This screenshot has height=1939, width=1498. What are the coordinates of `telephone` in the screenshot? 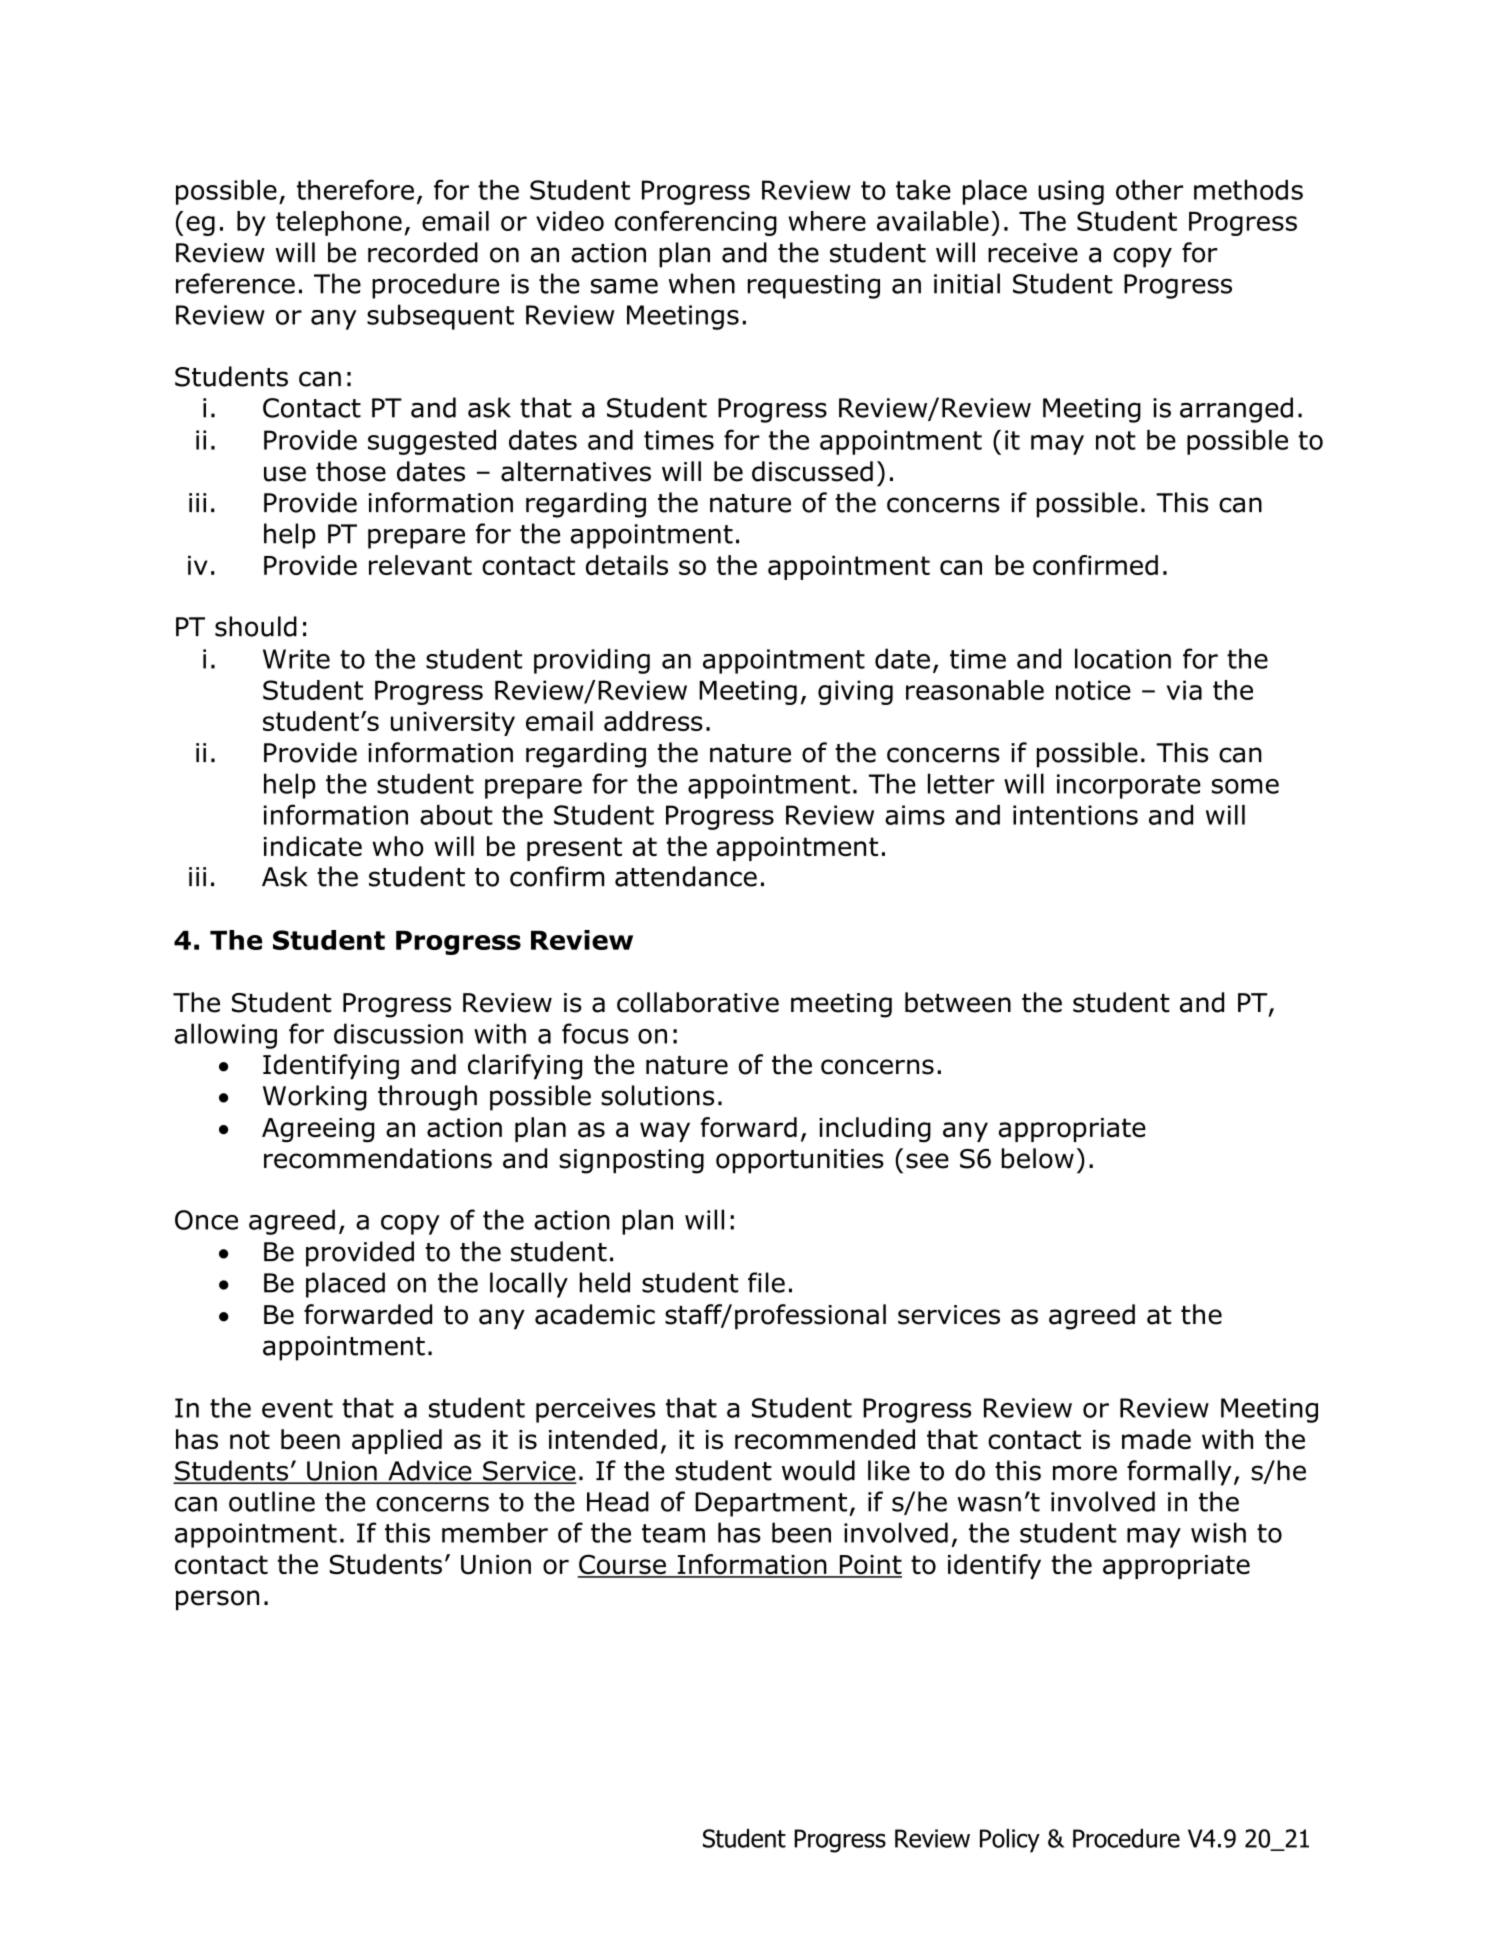 It's located at (339, 223).
